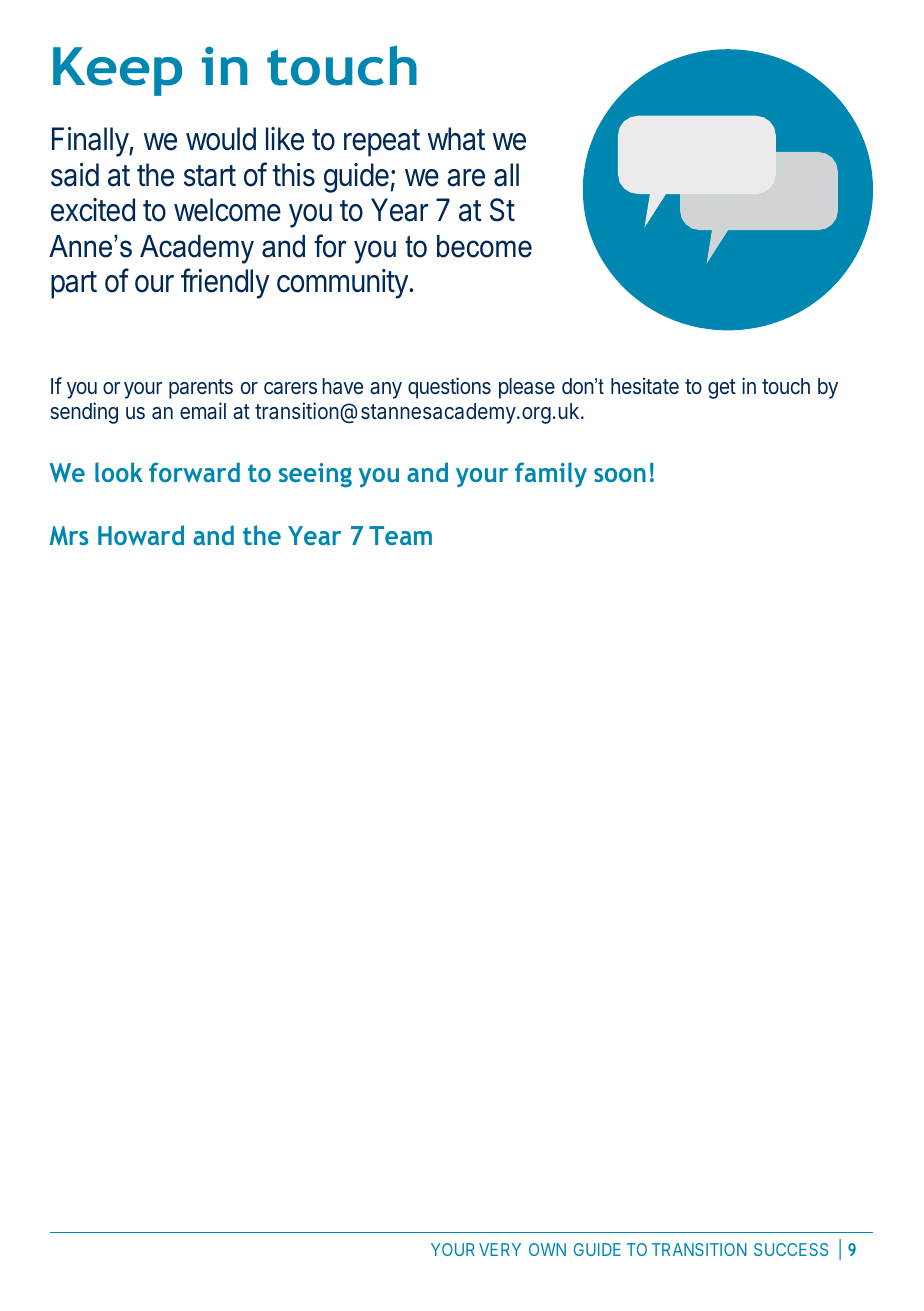  I want to click on what, so click(456, 139).
